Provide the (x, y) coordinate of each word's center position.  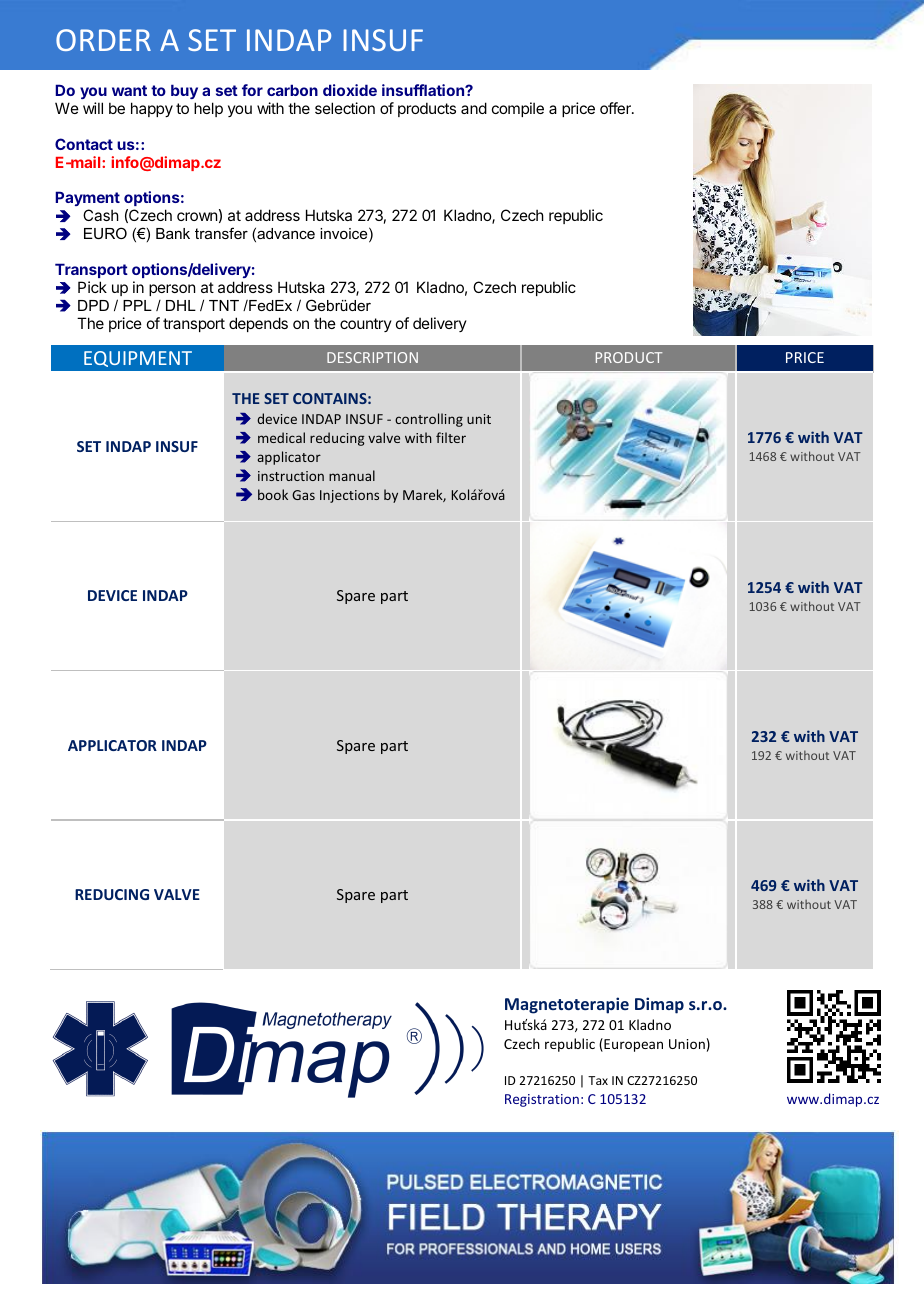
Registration (542, 1100)
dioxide (350, 90)
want (129, 90)
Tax (598, 1080)
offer (616, 108)
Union (687, 1044)
